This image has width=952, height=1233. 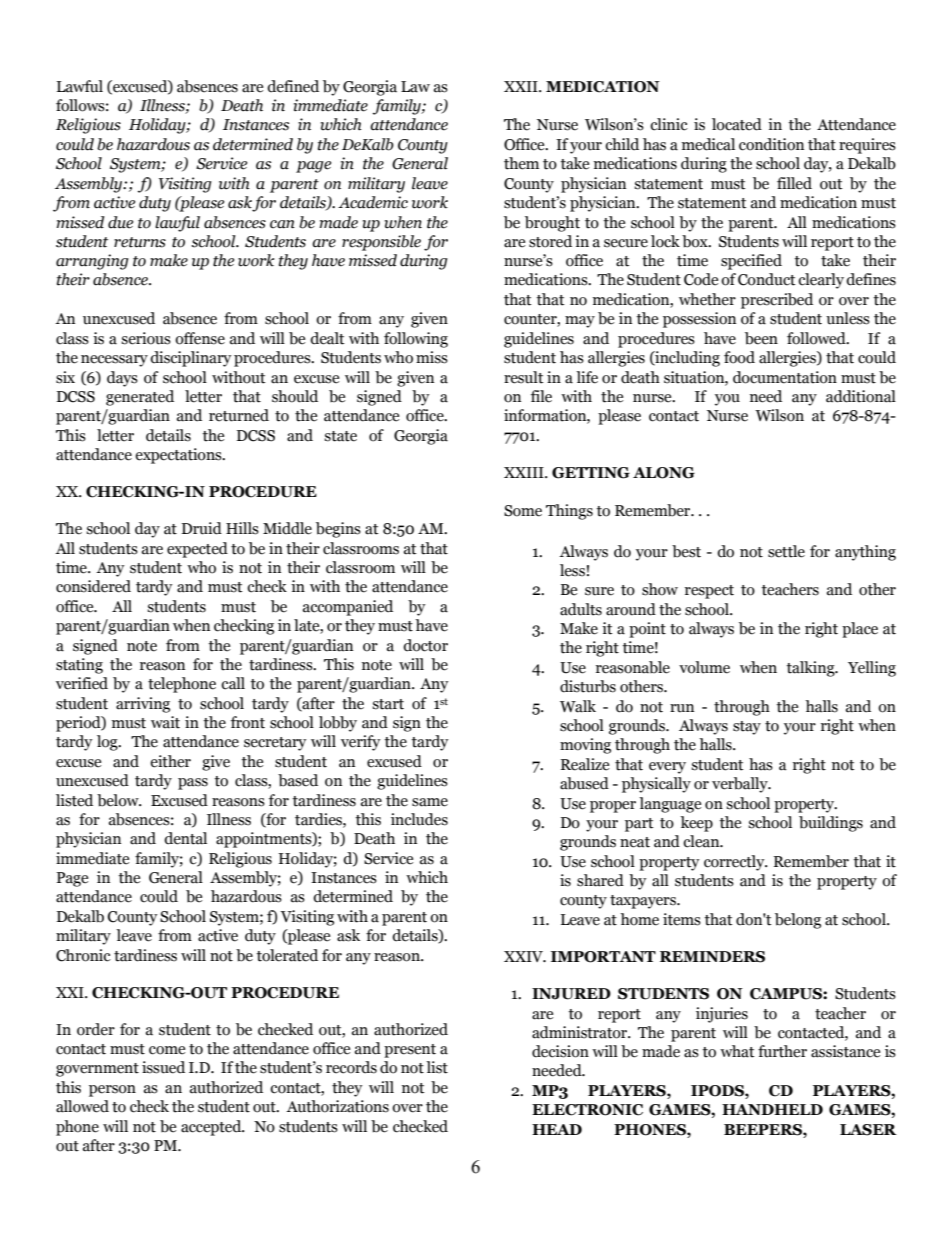 What do you see at coordinates (737, 124) in the image?
I see `located` at bounding box center [737, 124].
